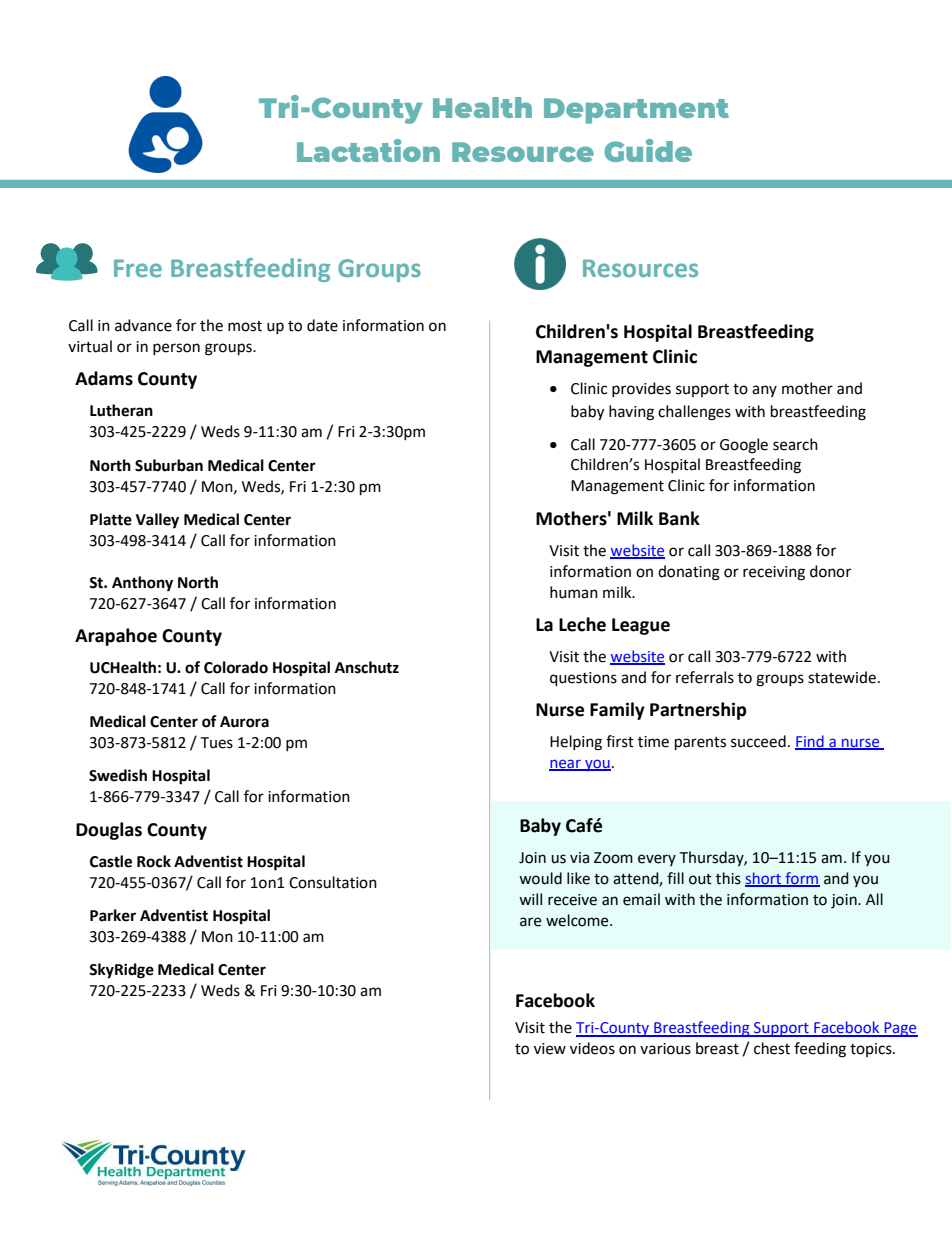 The width and height of the document is (952, 1233). I want to click on Anthony, so click(142, 584).
